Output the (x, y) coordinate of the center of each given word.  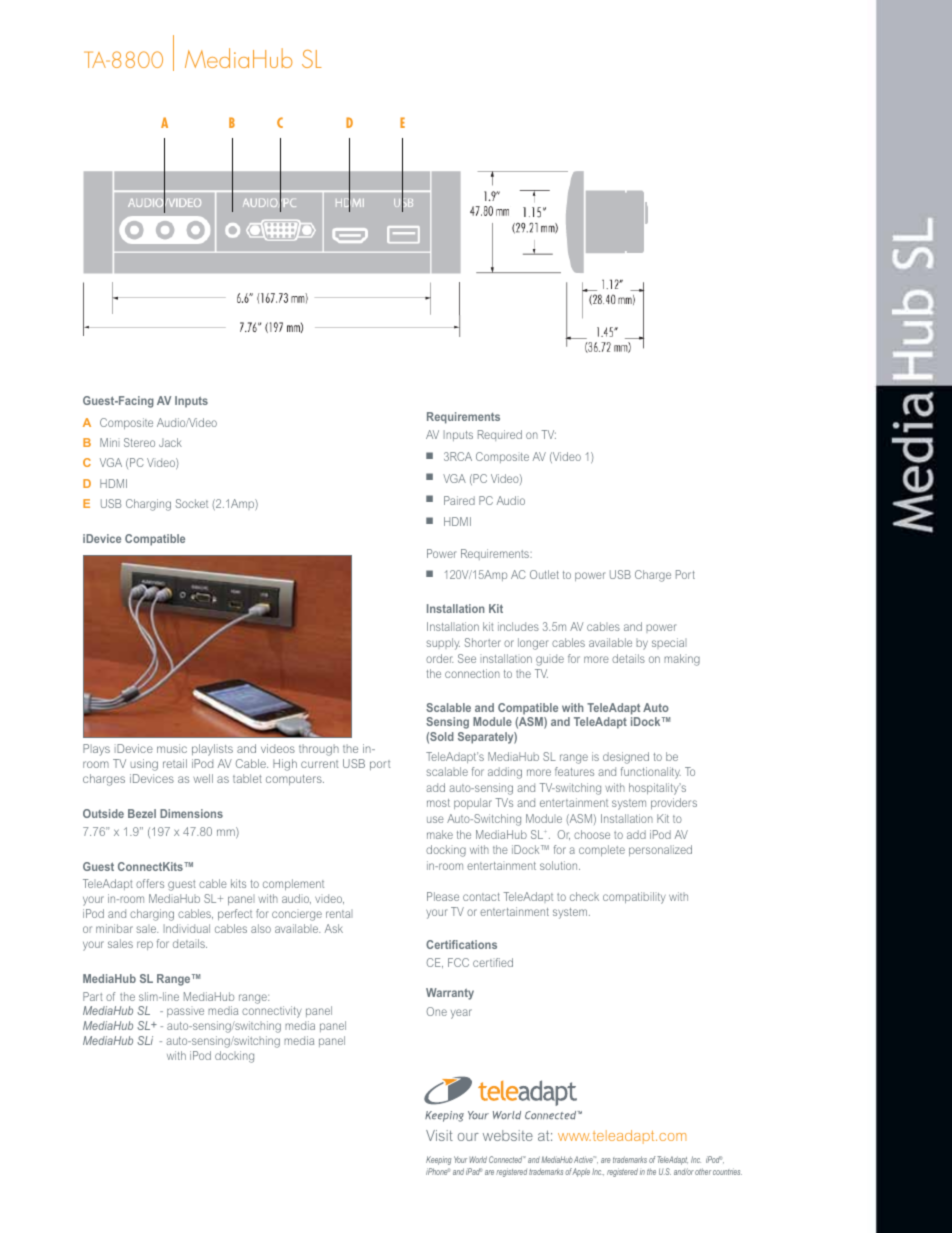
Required (500, 435)
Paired (459, 500)
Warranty (450, 994)
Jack (170, 442)
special (669, 643)
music (172, 748)
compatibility (634, 898)
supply (443, 644)
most (438, 803)
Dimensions (191, 813)
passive (185, 1012)
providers (674, 803)
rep (145, 945)
